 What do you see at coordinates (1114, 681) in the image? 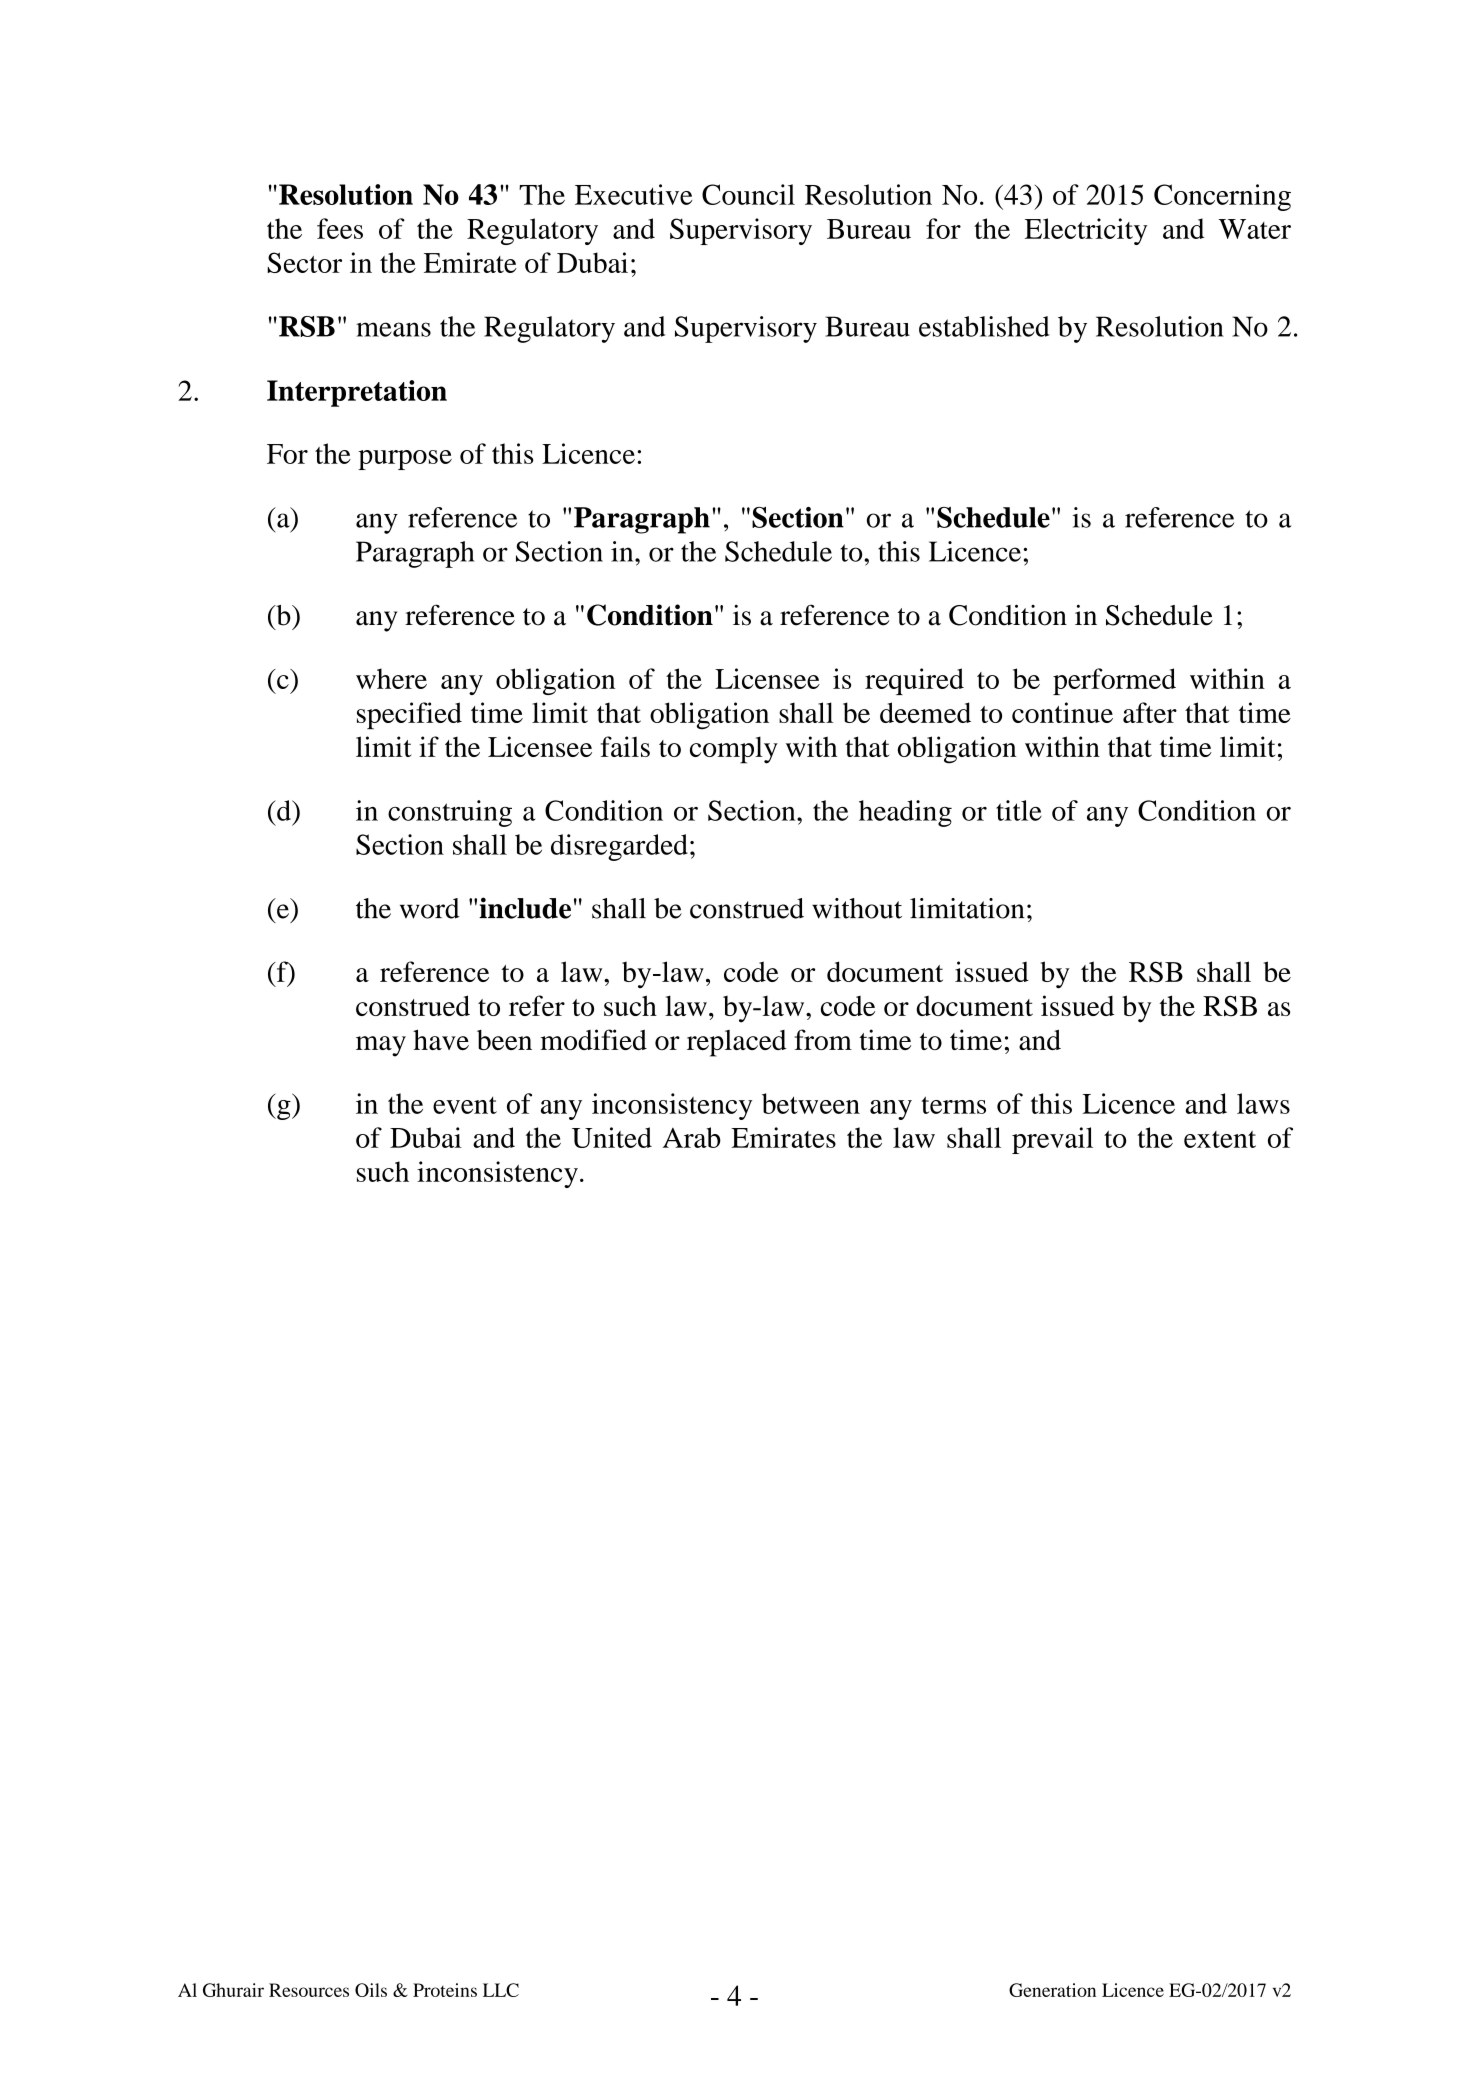
I see `performed` at bounding box center [1114, 681].
